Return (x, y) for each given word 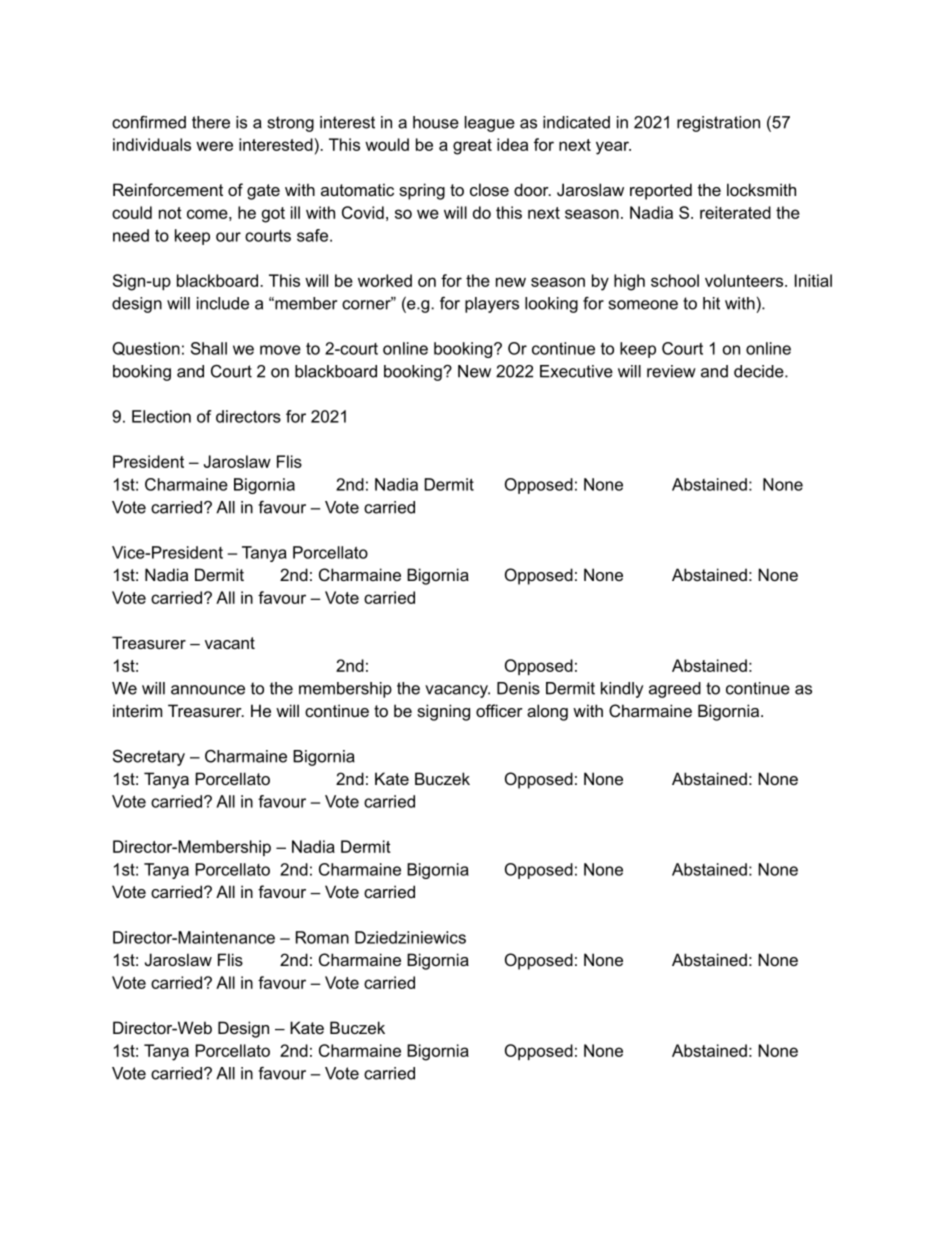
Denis (518, 688)
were (214, 146)
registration (718, 124)
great (472, 147)
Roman (322, 937)
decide (760, 371)
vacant (230, 643)
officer (499, 710)
